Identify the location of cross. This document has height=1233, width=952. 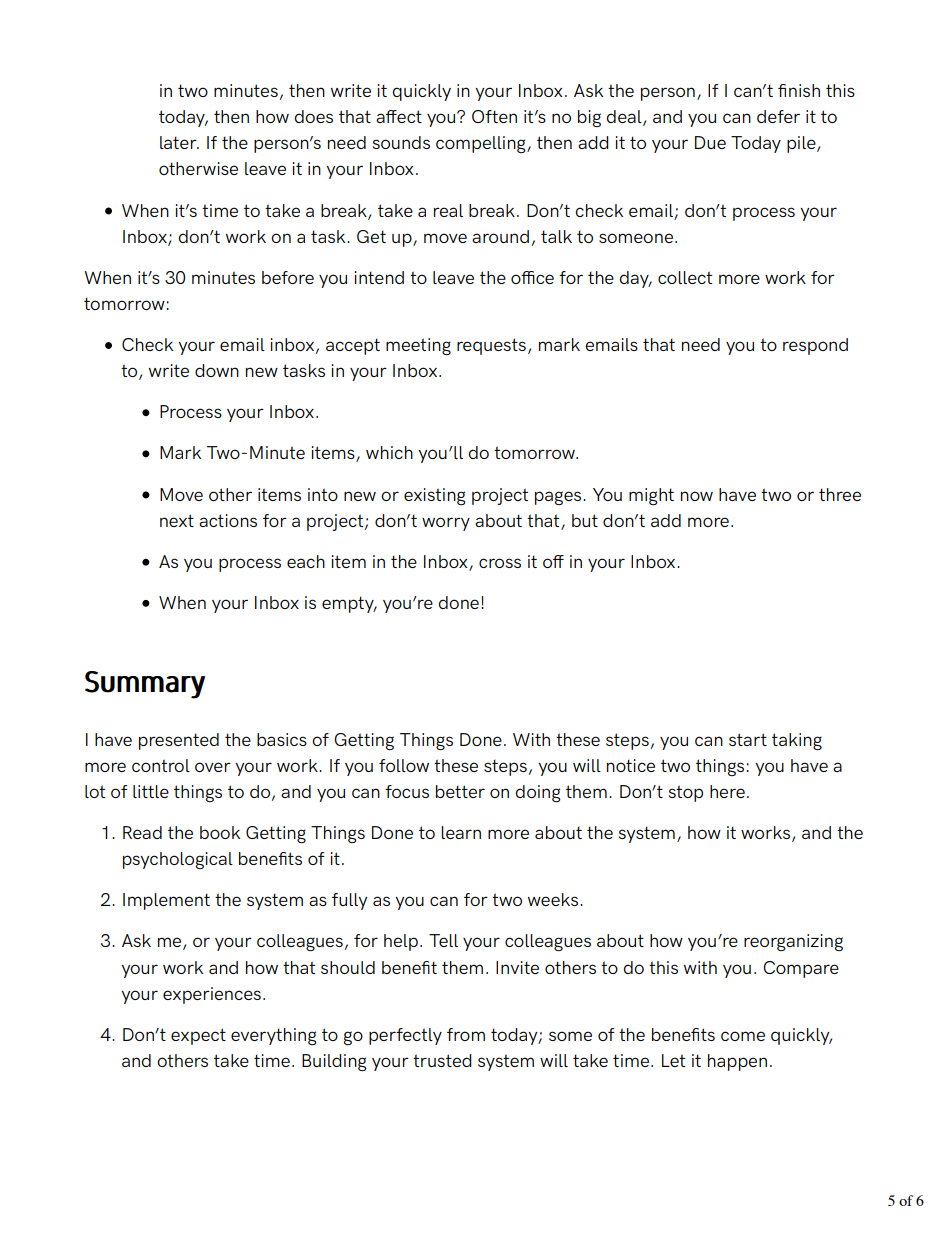
(500, 563).
